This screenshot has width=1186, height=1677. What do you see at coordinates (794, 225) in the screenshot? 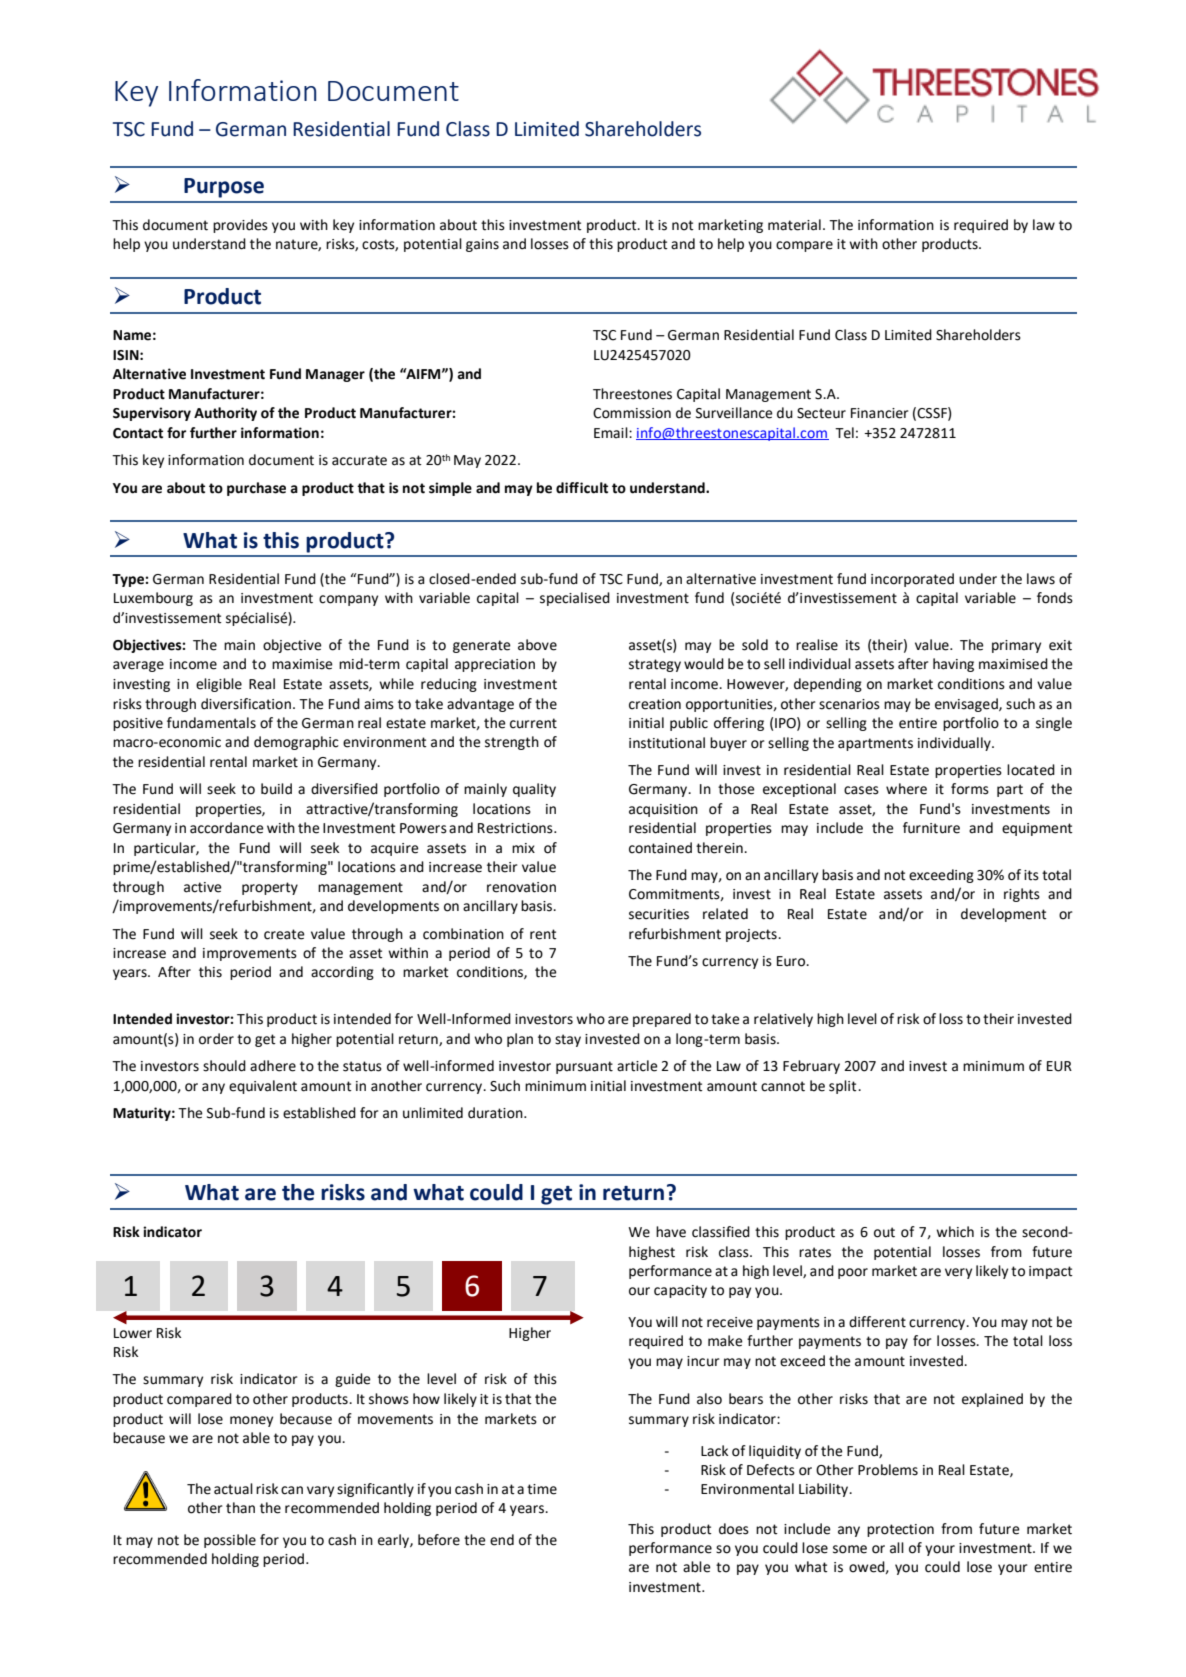
I see `material` at bounding box center [794, 225].
